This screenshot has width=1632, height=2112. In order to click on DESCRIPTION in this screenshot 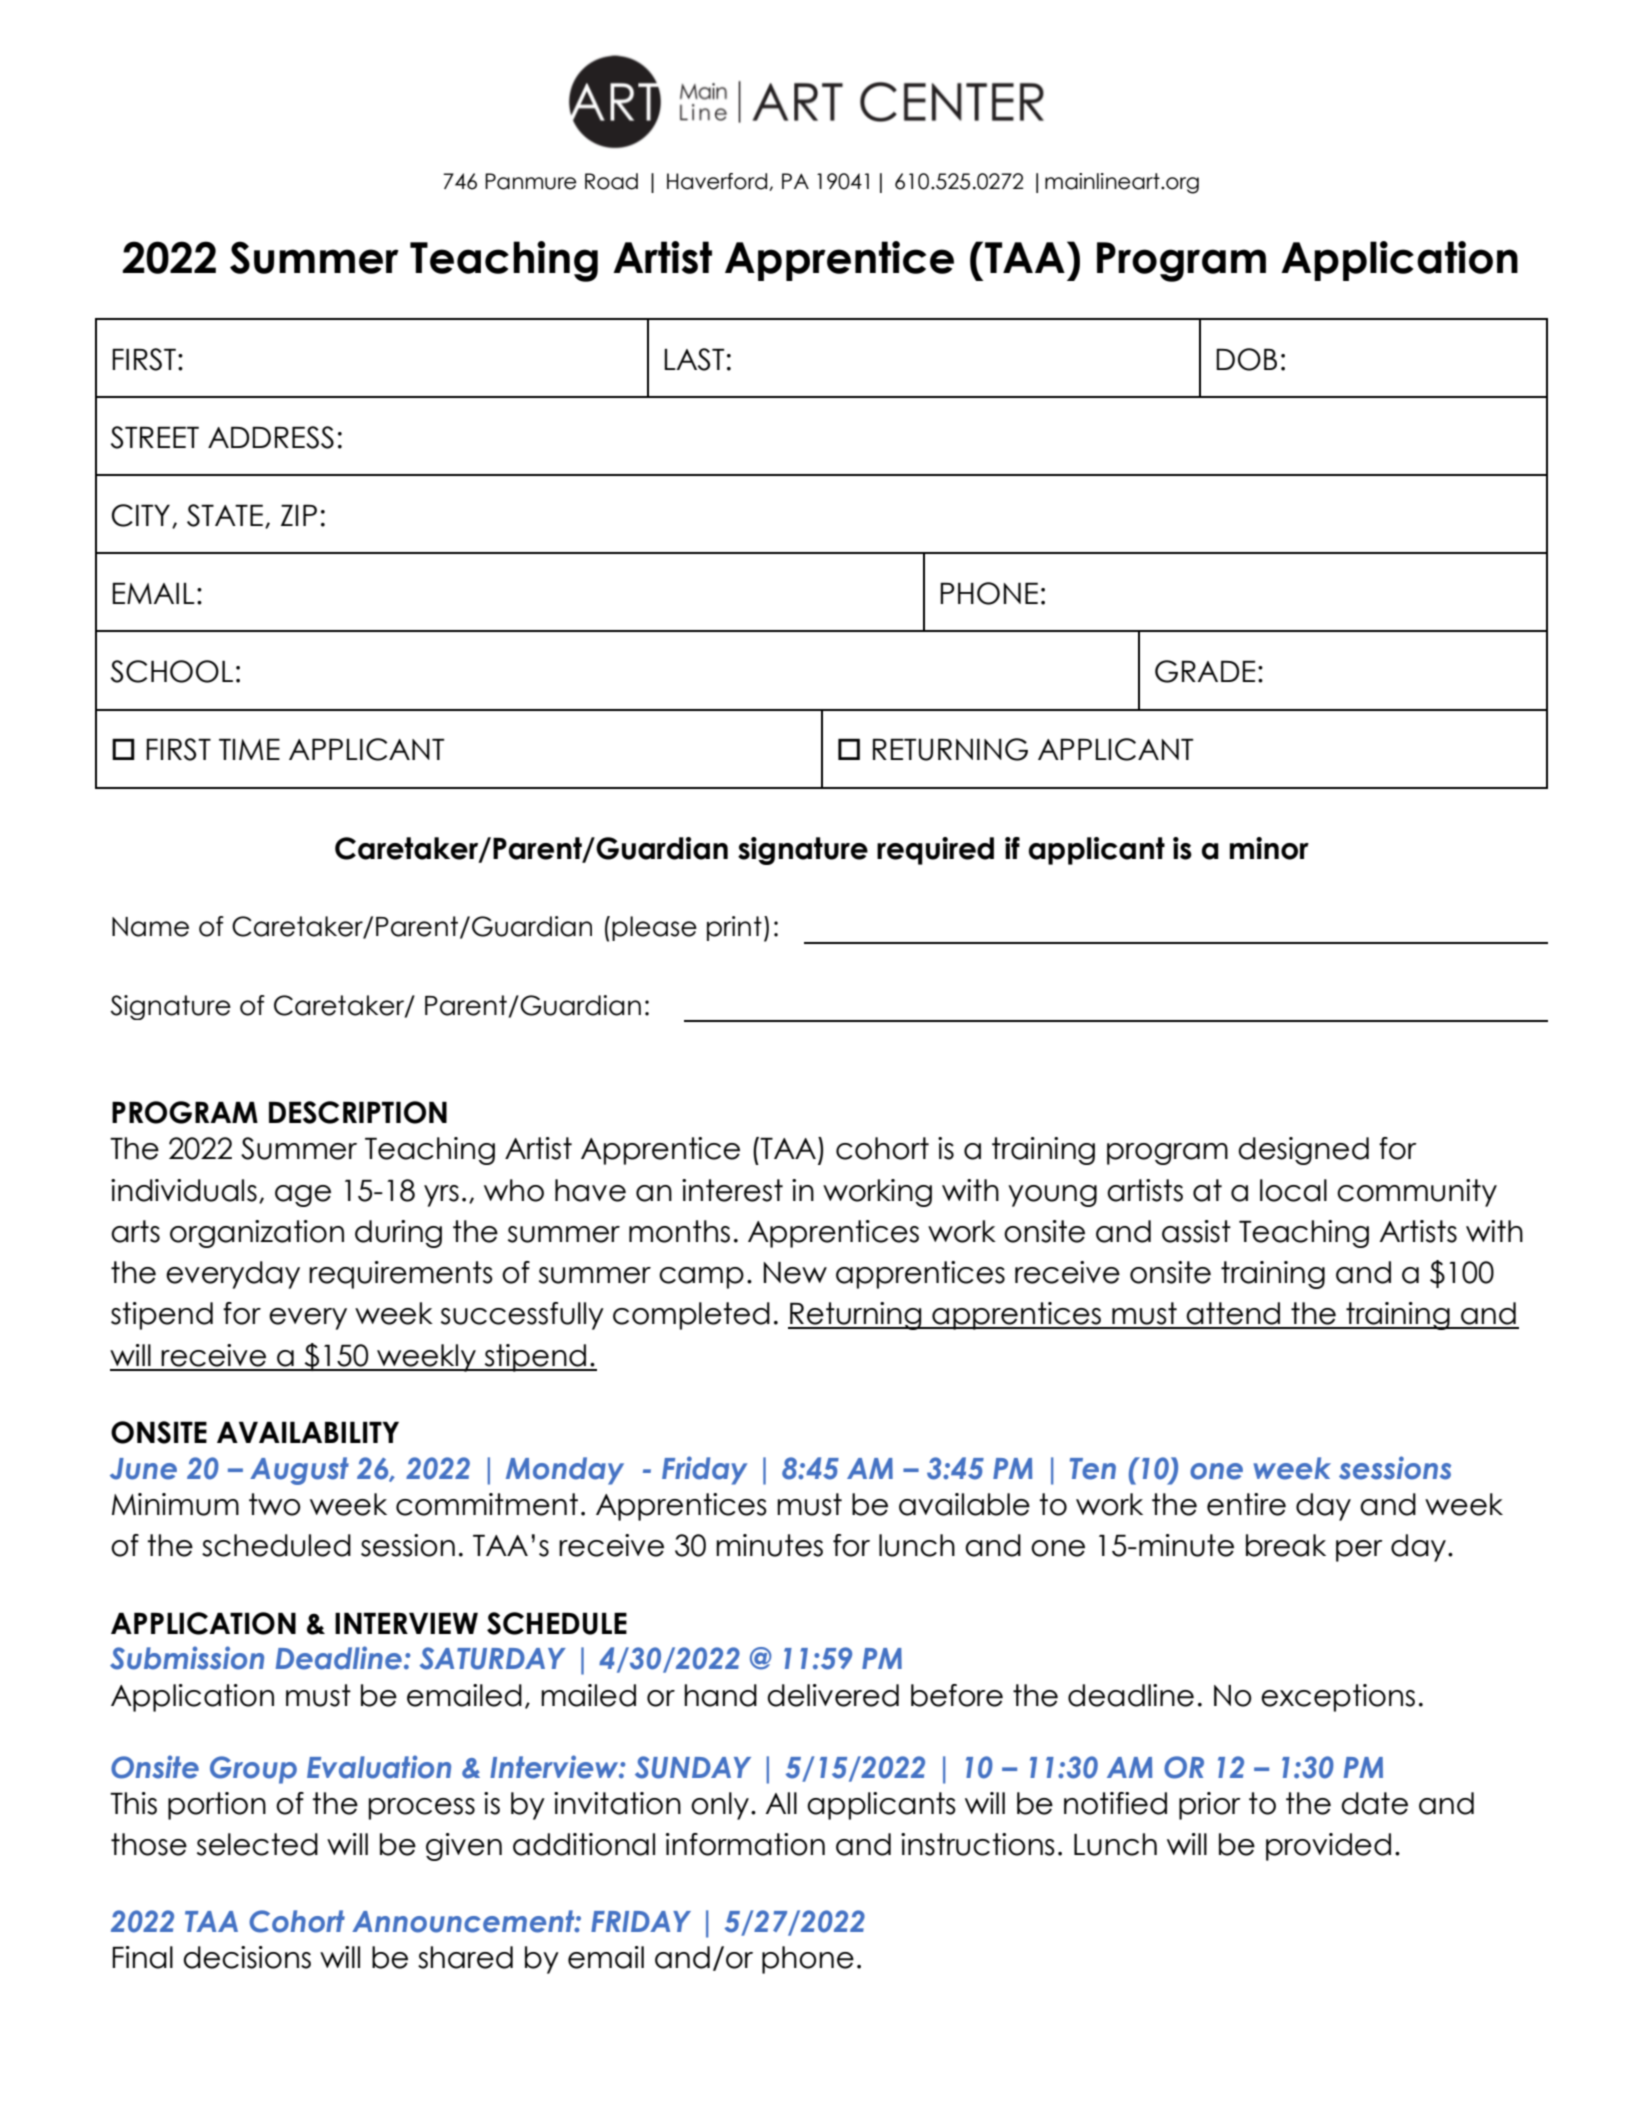, I will do `click(358, 1112)`.
